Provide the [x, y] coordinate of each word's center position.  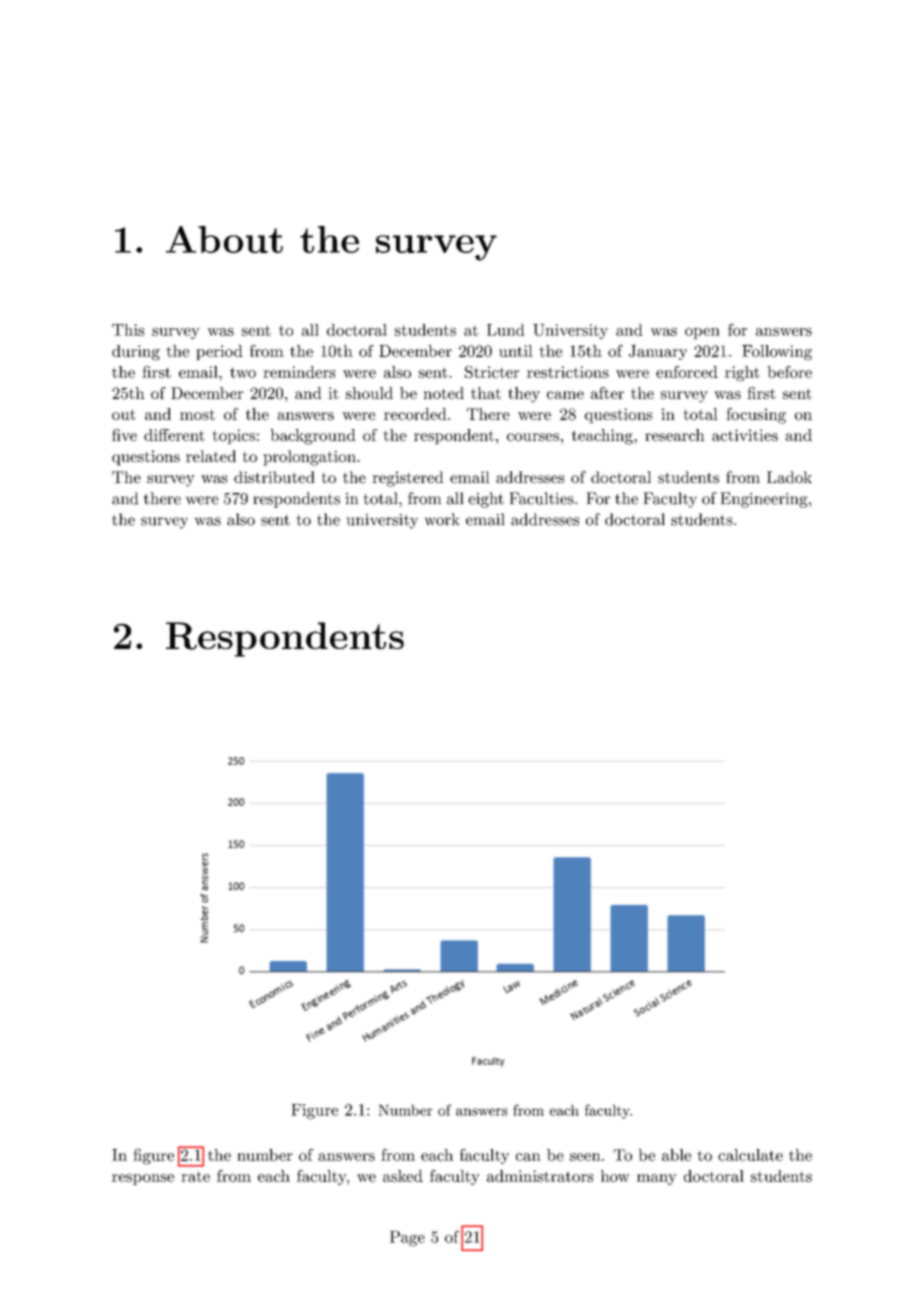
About [224, 239]
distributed [274, 477]
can [528, 1157]
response [143, 1179]
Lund [506, 330]
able [676, 1155]
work [442, 519]
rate [195, 1176]
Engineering [764, 500]
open [702, 333]
